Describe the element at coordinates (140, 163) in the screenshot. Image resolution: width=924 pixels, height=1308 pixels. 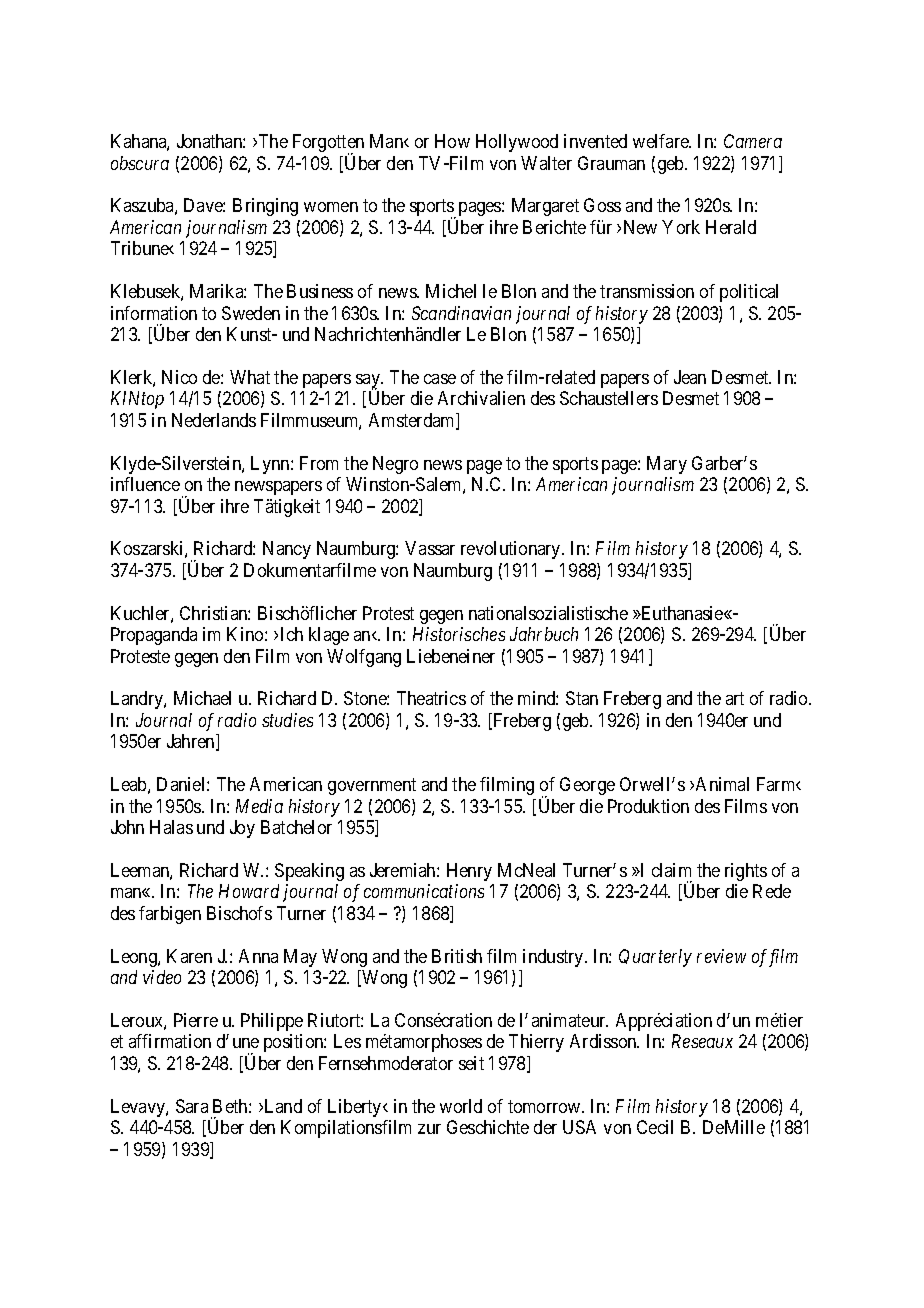
I see `obscura` at that location.
